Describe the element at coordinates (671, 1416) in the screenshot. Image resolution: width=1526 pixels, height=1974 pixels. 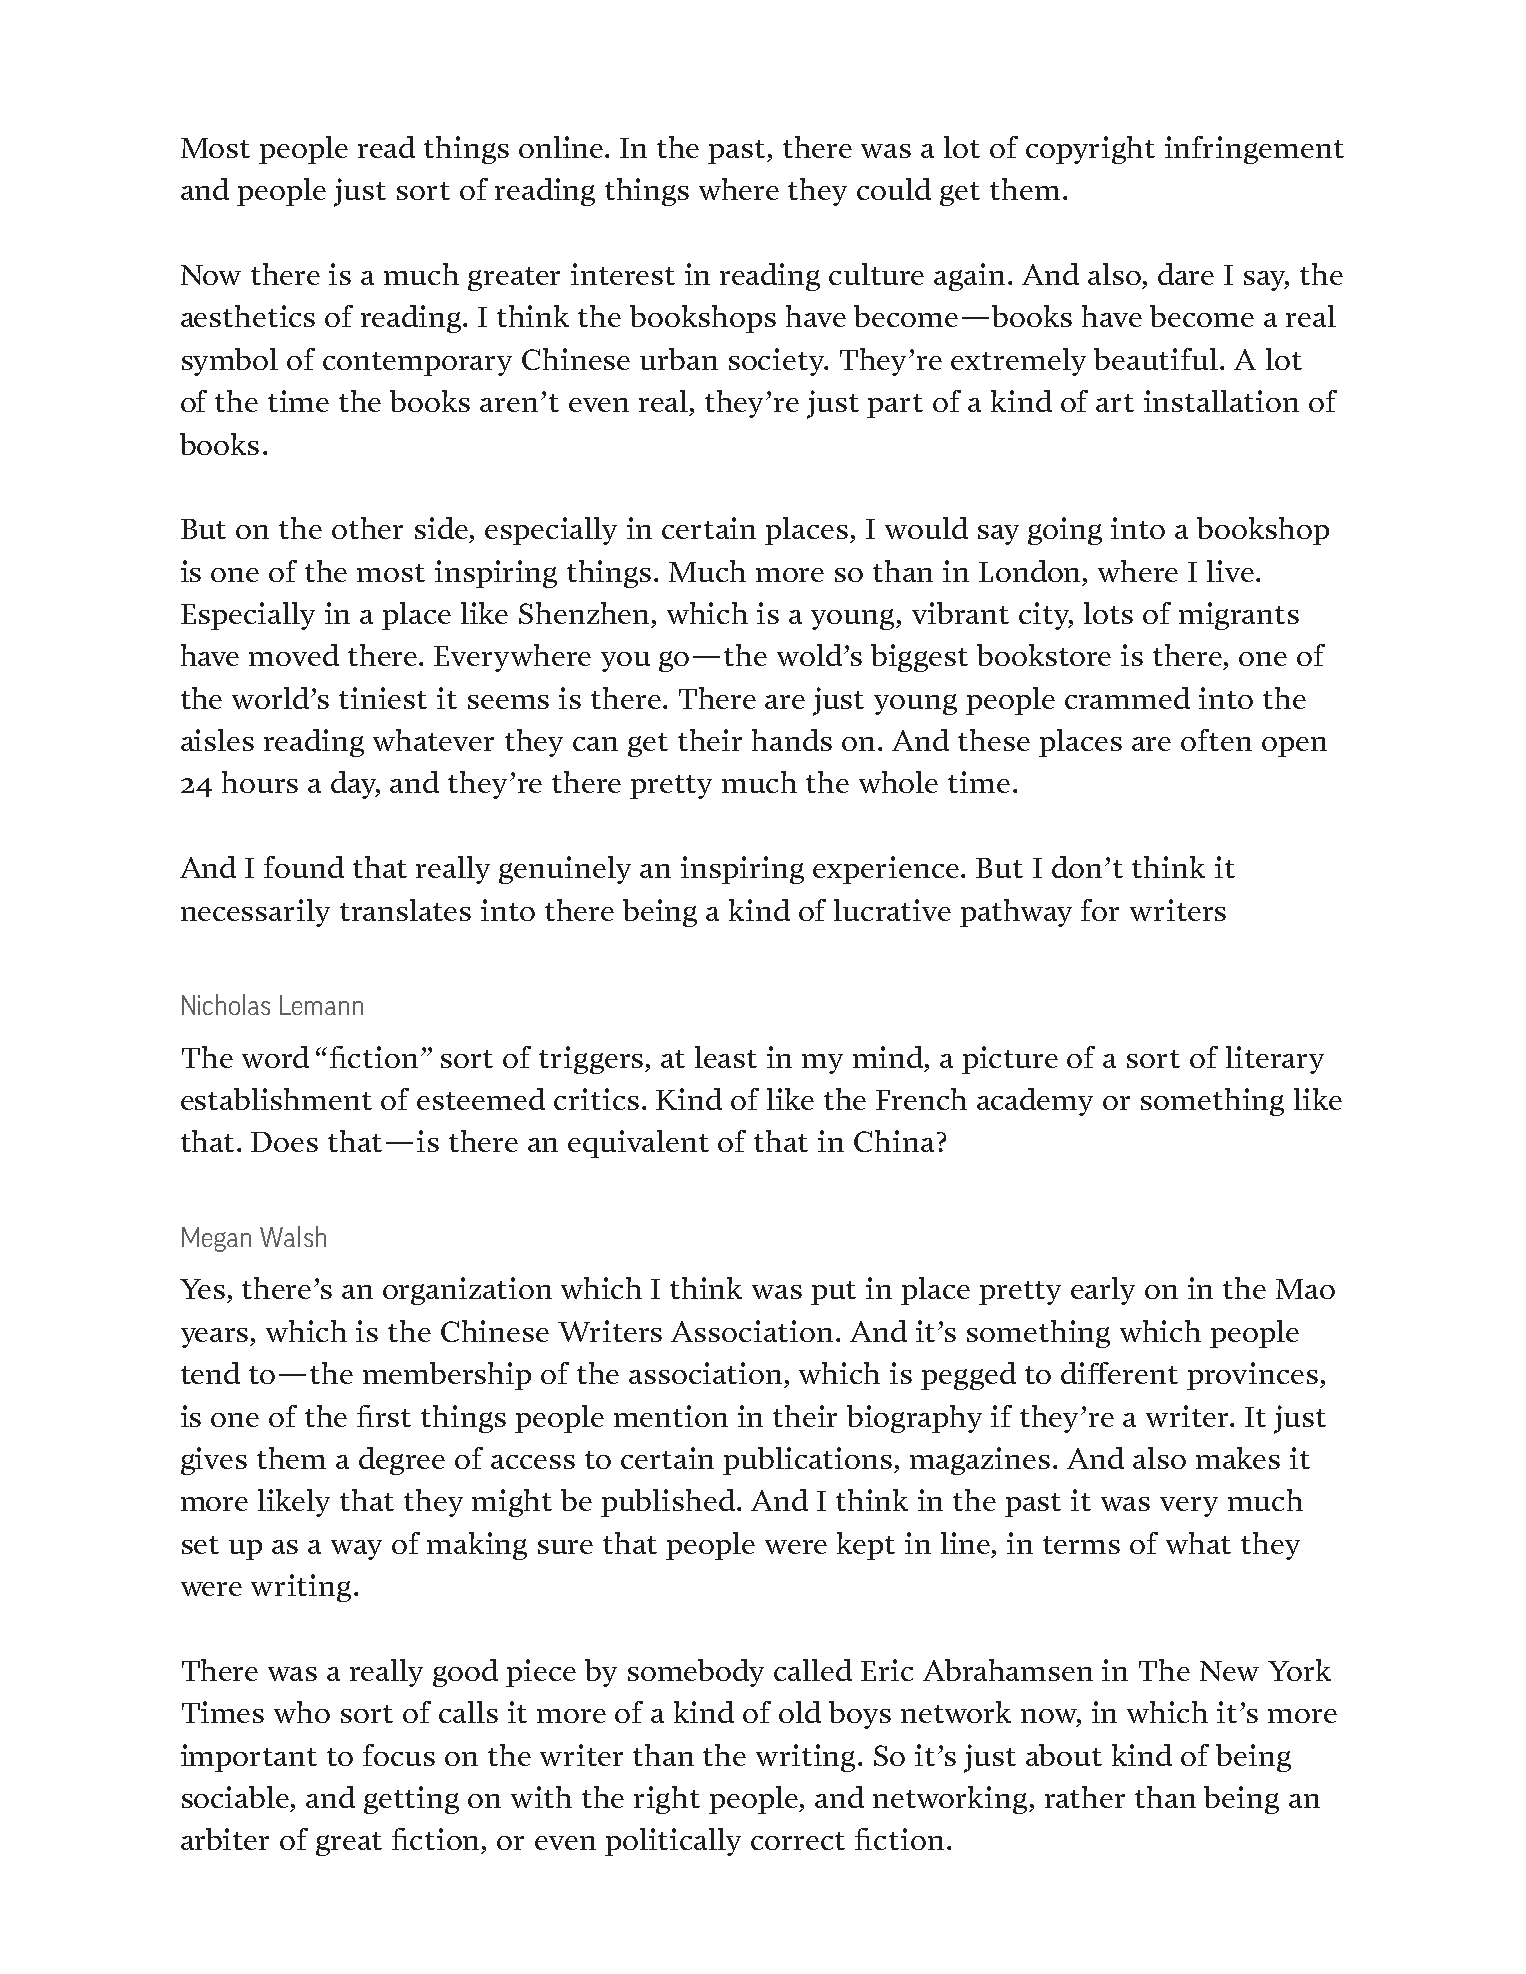
I see `mention` at that location.
